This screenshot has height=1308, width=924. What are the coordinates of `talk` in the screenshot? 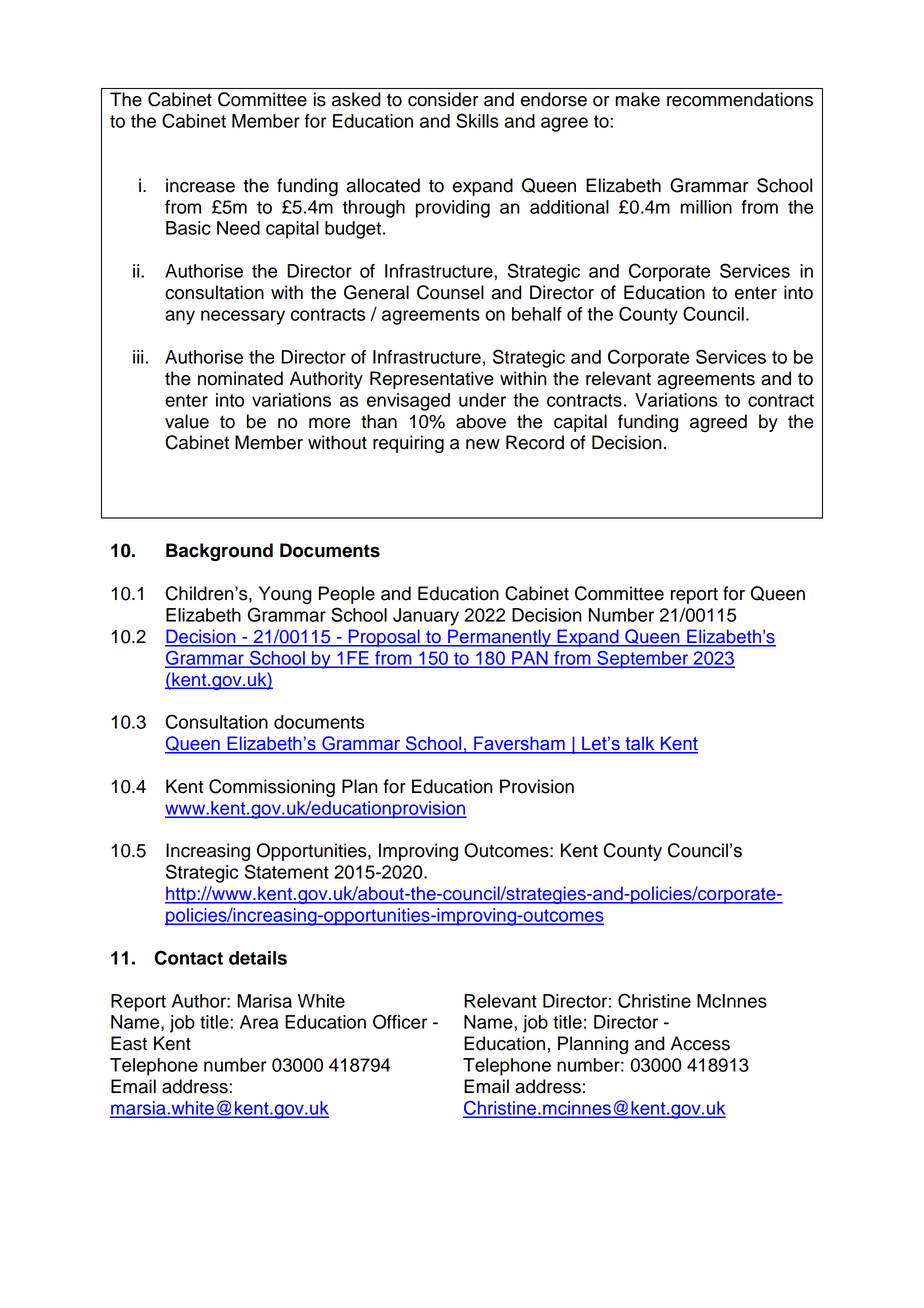 It's located at (640, 744).
